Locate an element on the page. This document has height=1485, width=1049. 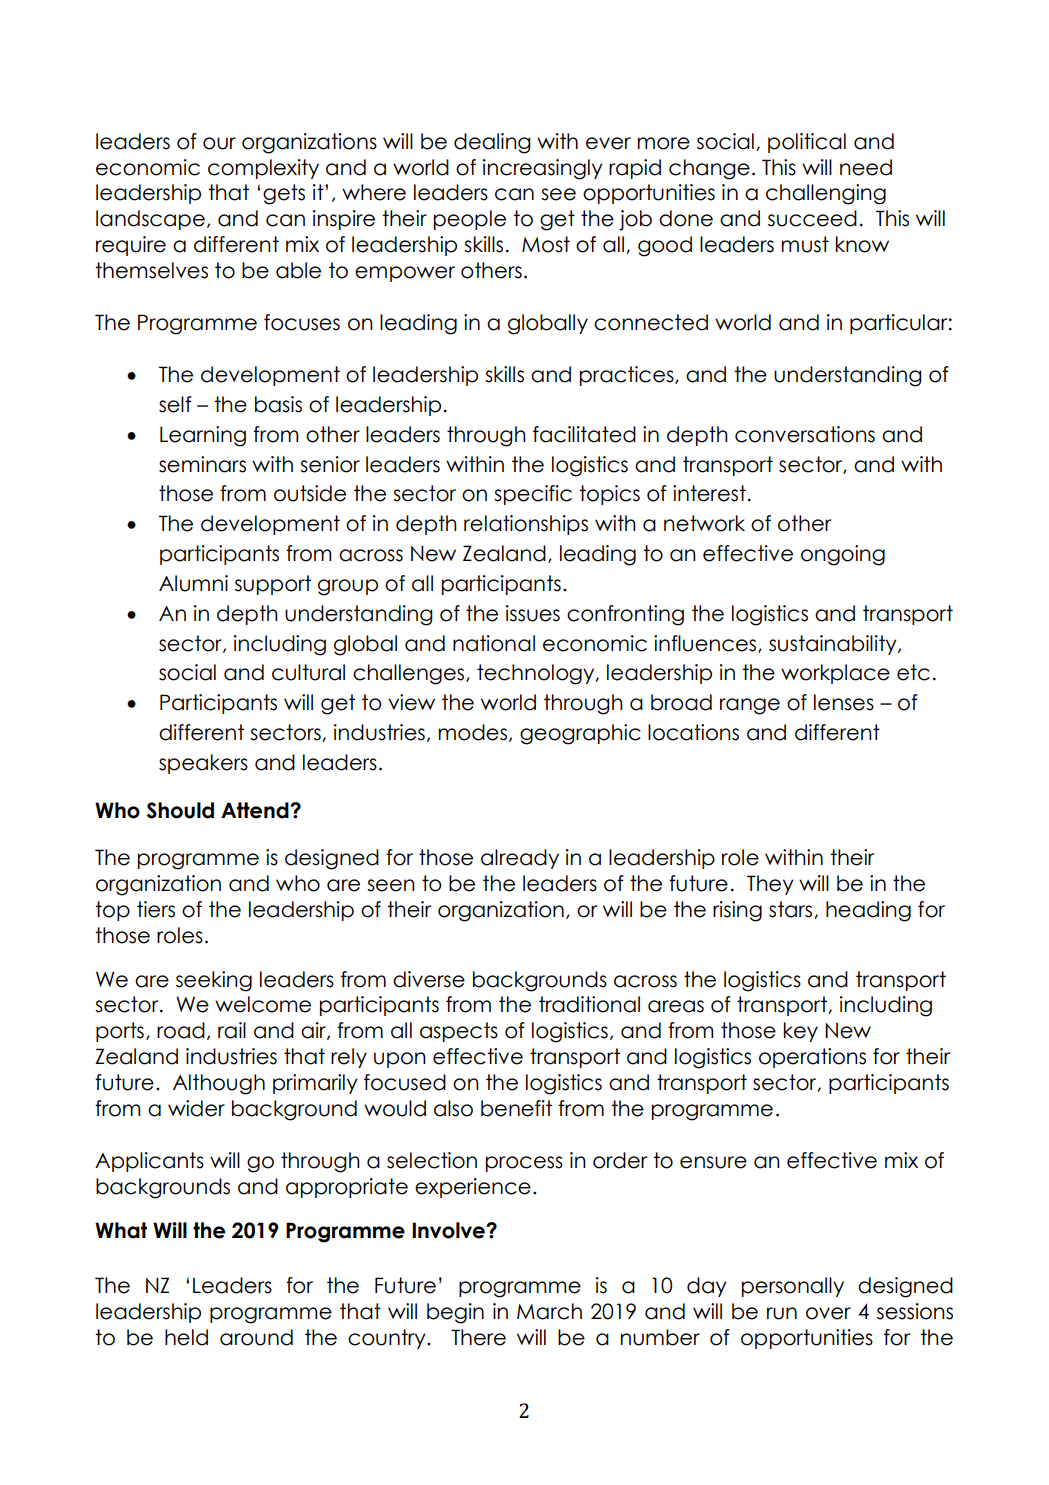
conversations is located at coordinates (805, 434).
